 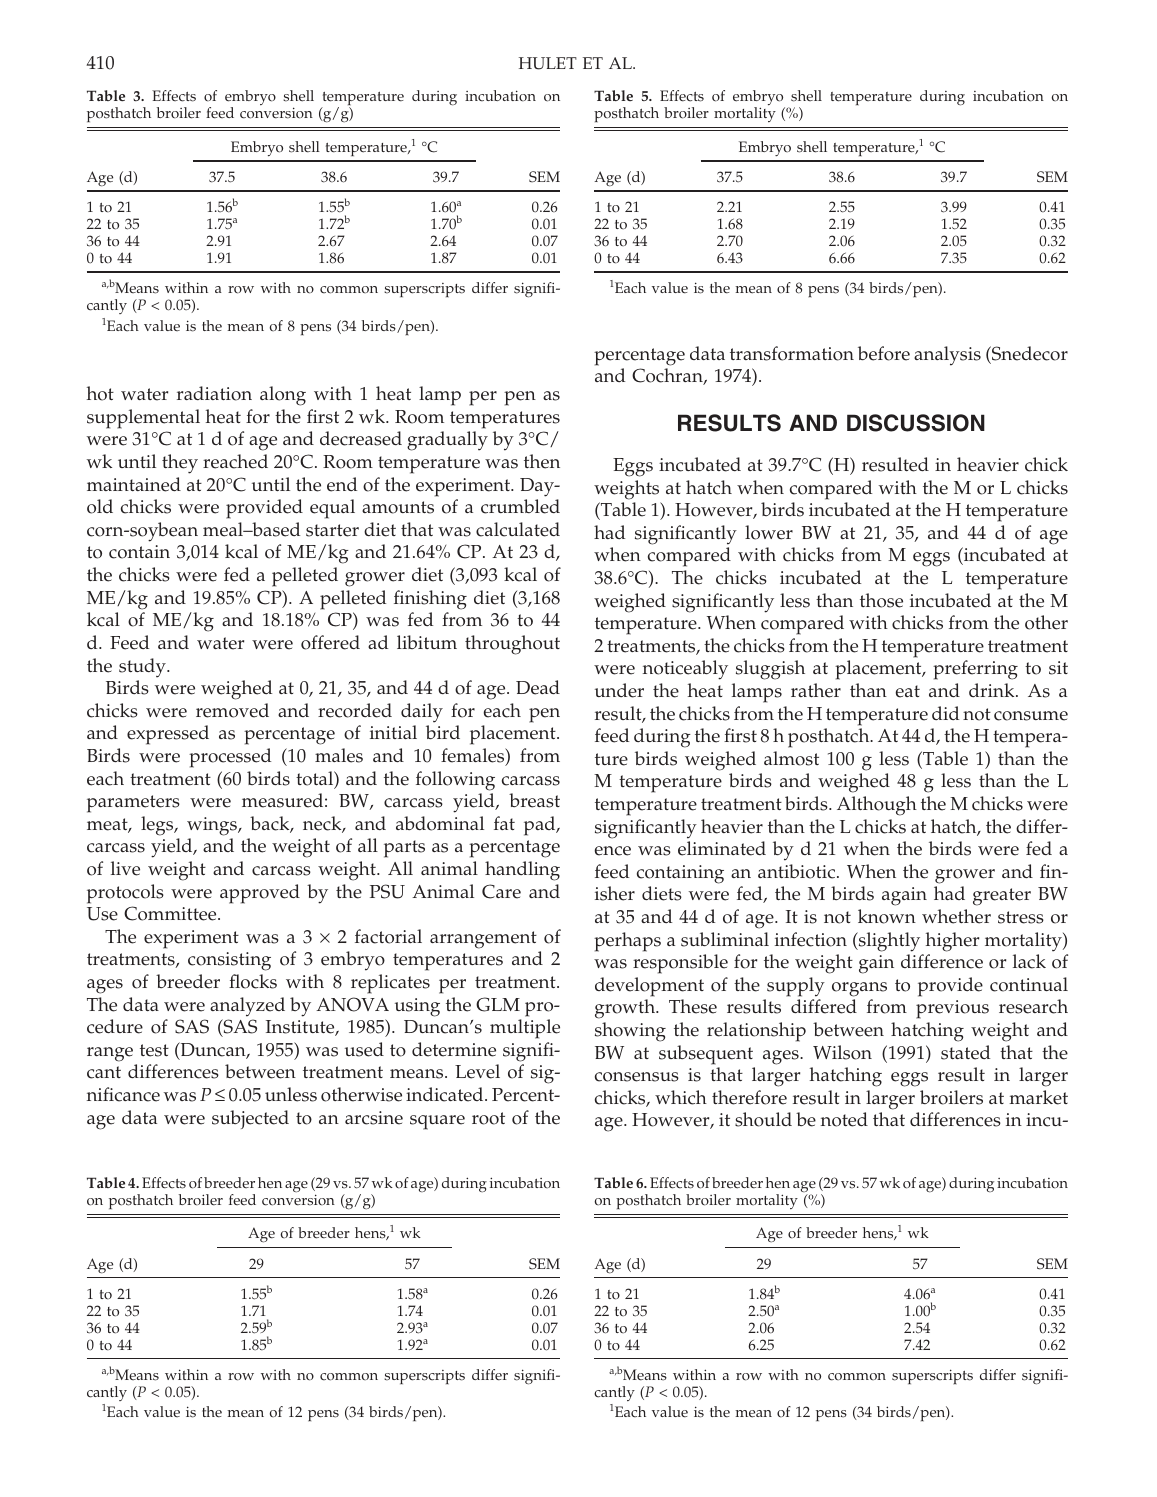 I want to click on under, so click(x=619, y=690).
